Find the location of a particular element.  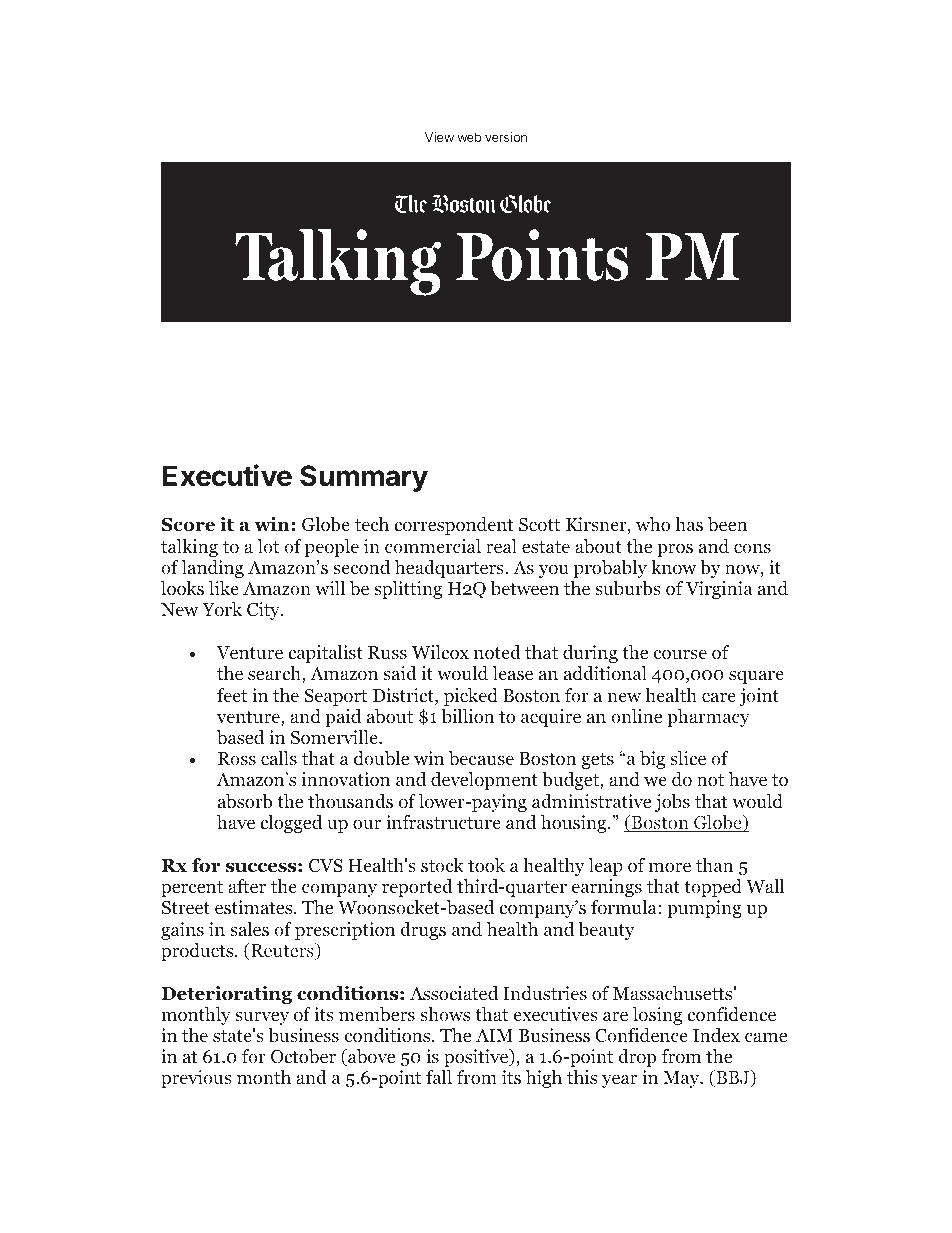

correspondent is located at coordinates (454, 526).
